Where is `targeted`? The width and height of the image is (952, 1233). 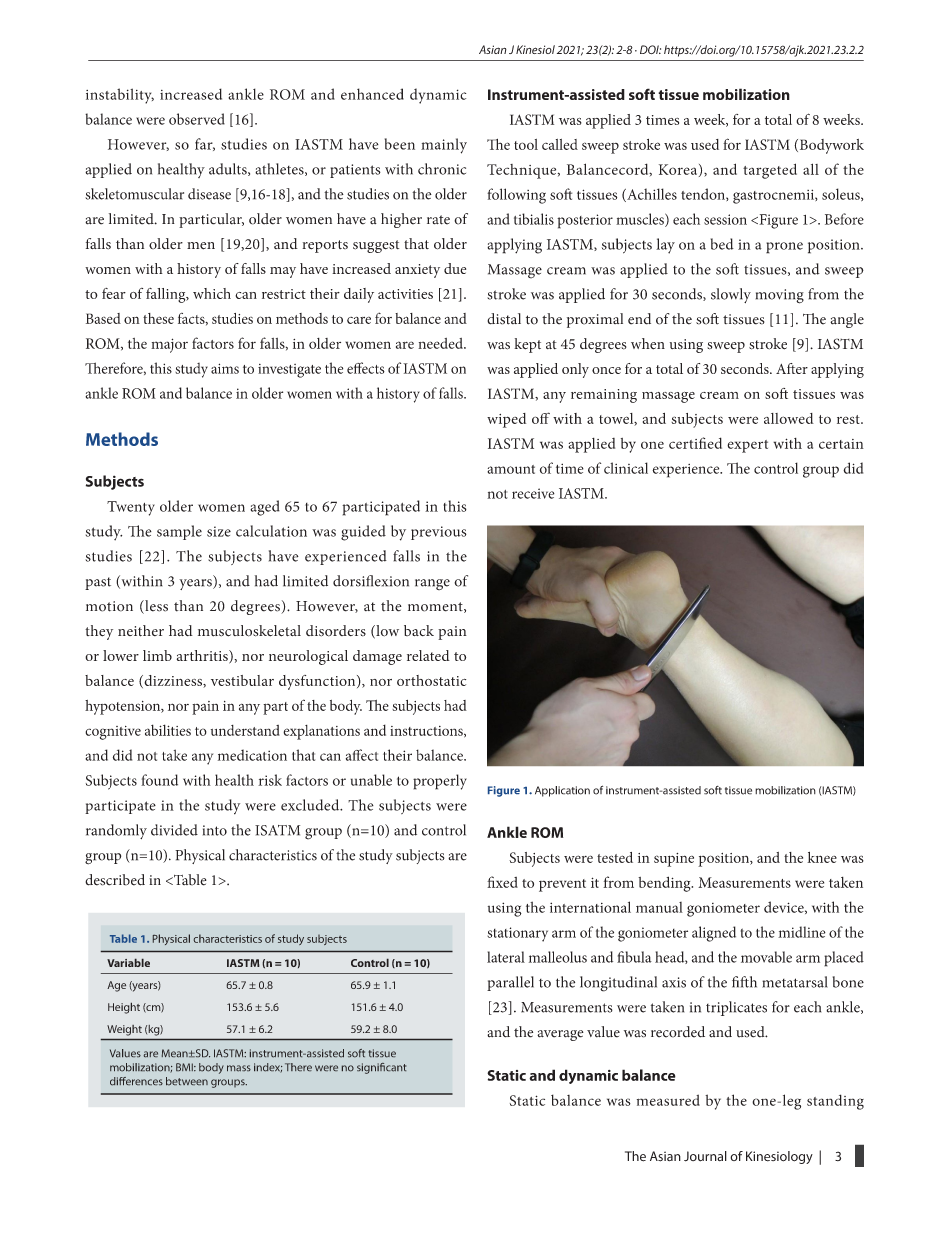 targeted is located at coordinates (770, 171).
